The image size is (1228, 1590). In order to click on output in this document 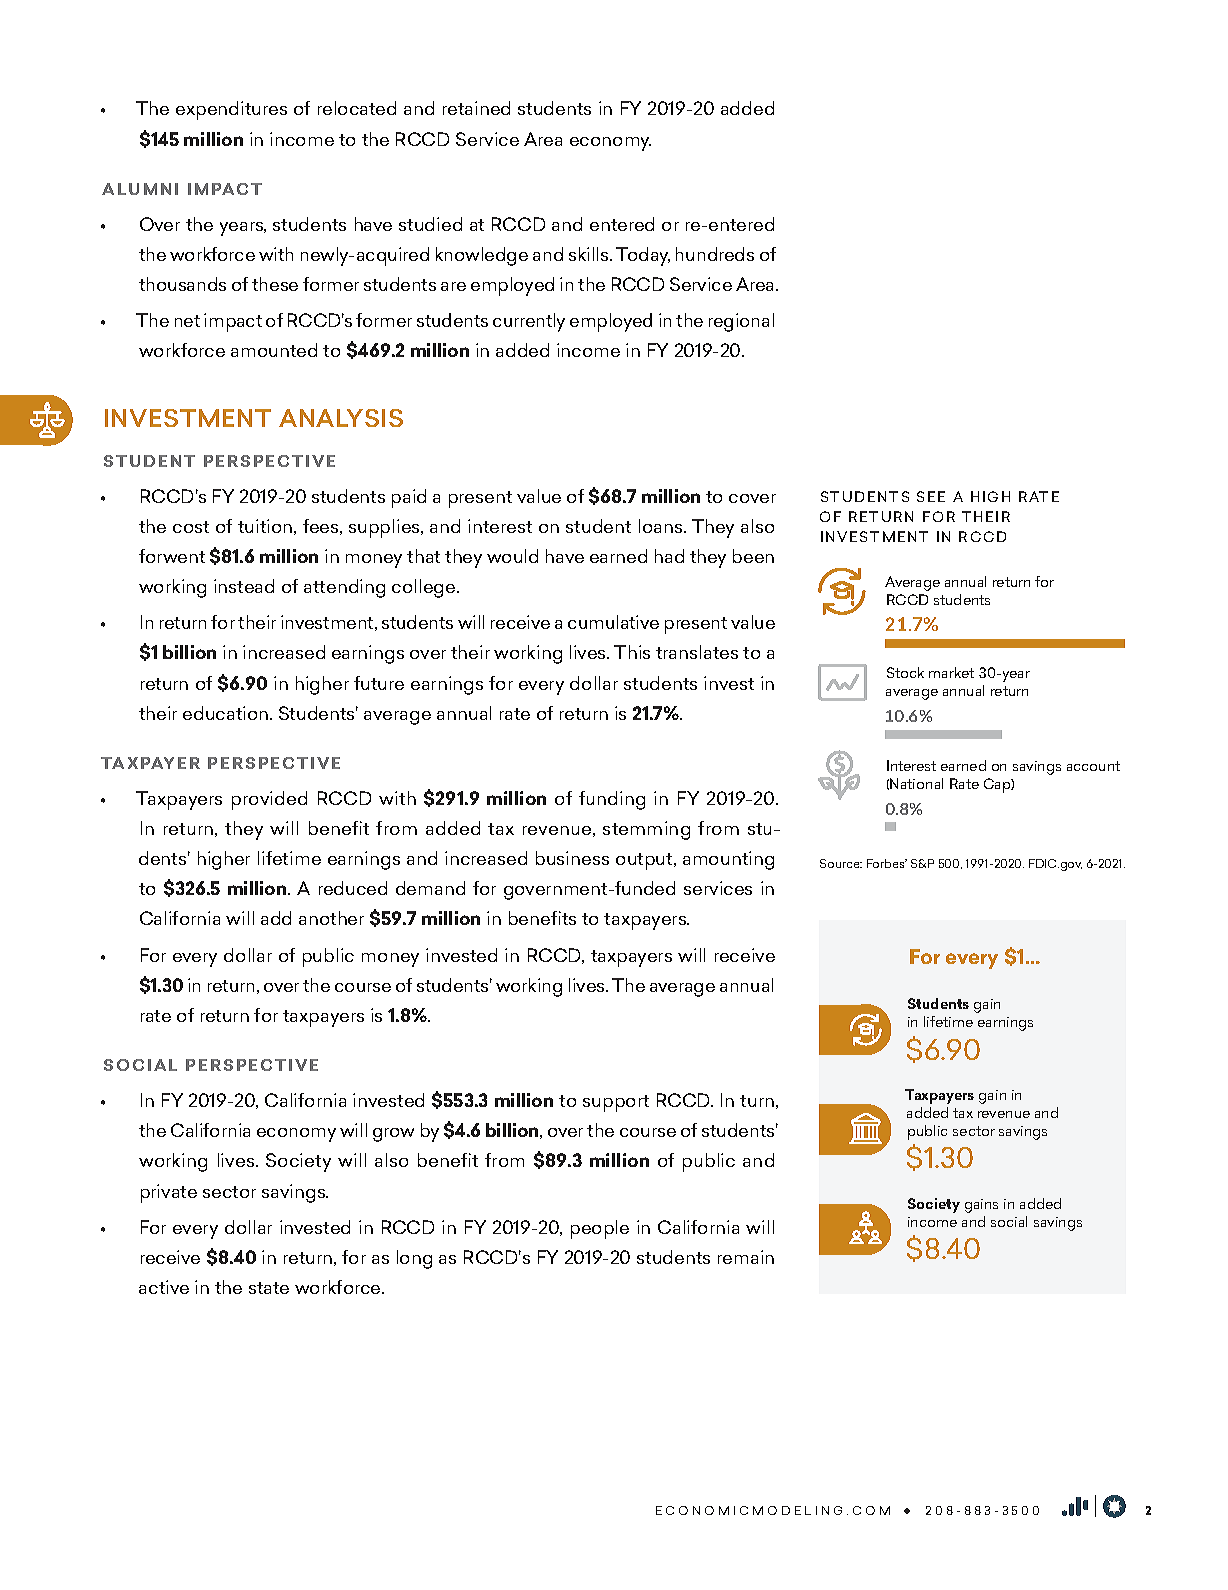, I will do `click(645, 861)`.
